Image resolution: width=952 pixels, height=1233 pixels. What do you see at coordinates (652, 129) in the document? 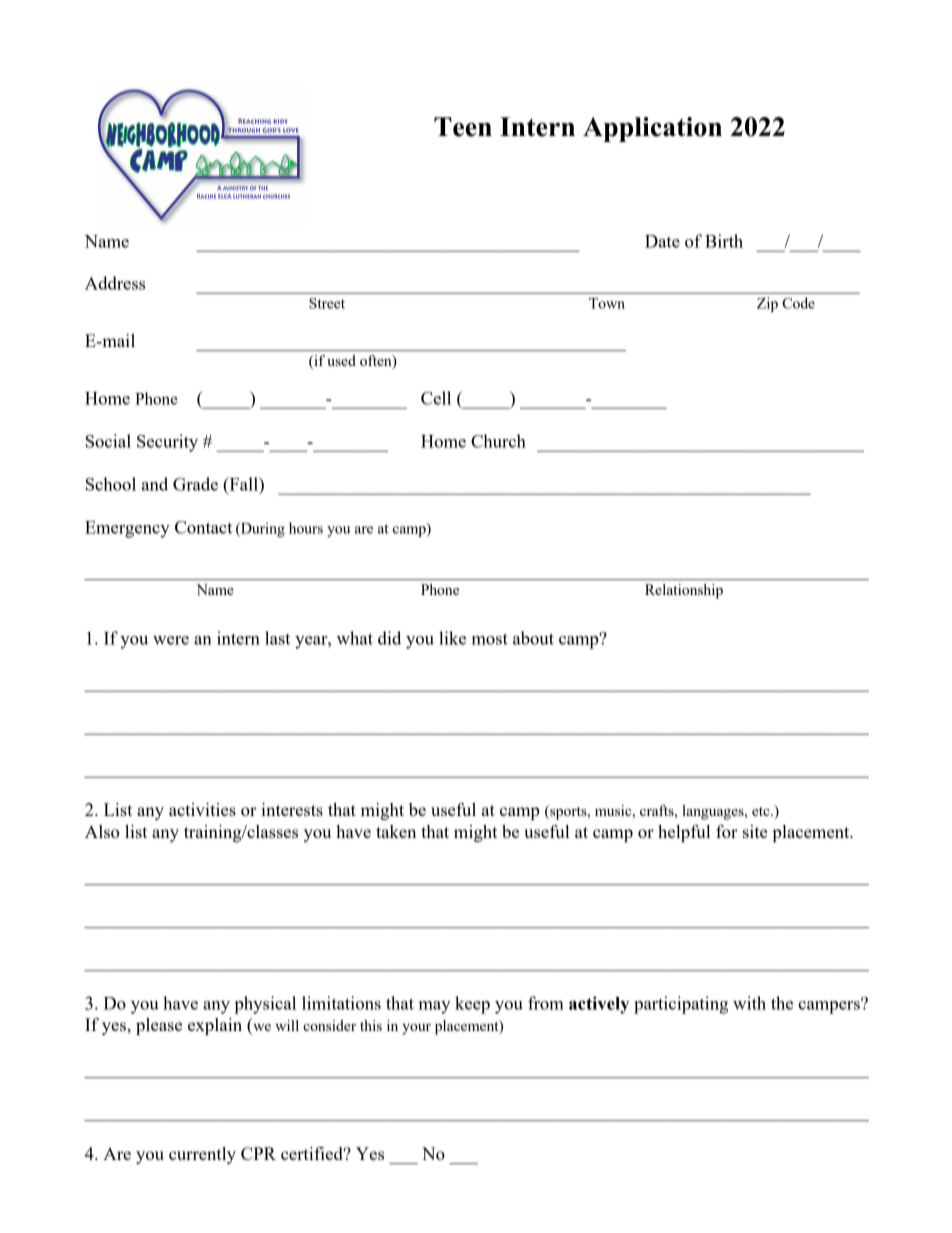
I see `Application` at bounding box center [652, 129].
